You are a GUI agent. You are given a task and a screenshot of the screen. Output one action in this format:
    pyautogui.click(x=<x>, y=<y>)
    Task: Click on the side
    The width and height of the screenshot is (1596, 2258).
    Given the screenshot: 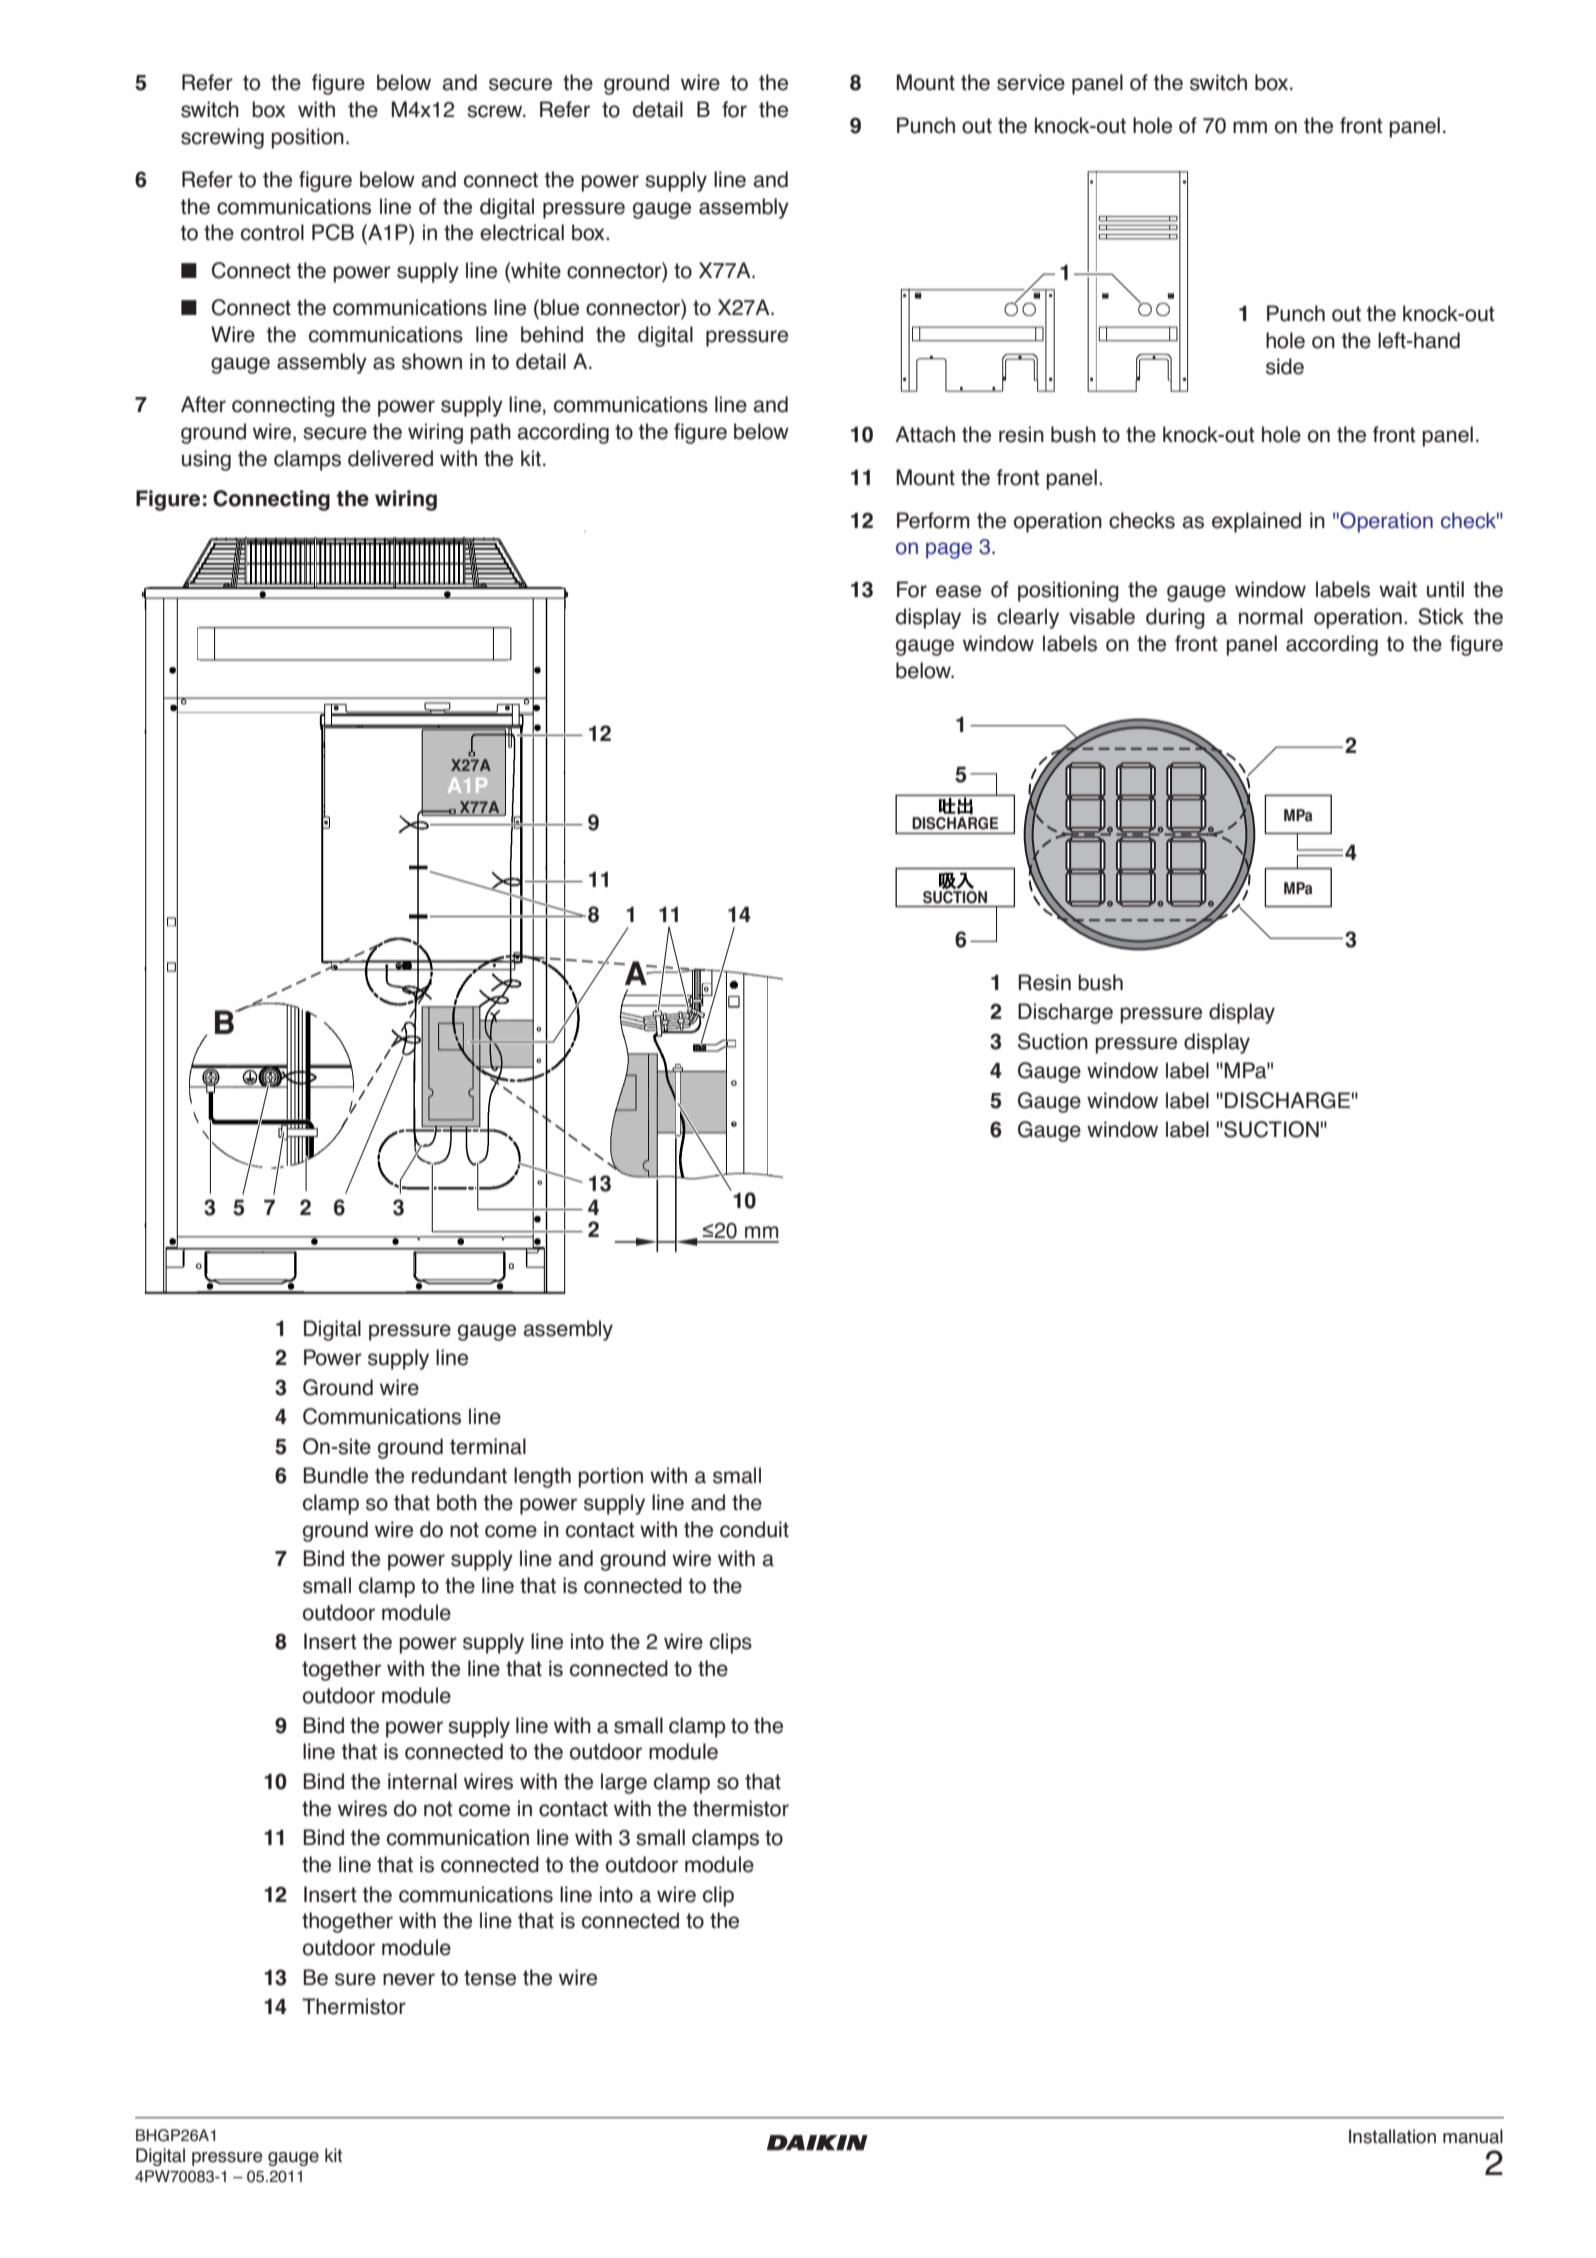 What is the action you would take?
    pyautogui.click(x=1285, y=366)
